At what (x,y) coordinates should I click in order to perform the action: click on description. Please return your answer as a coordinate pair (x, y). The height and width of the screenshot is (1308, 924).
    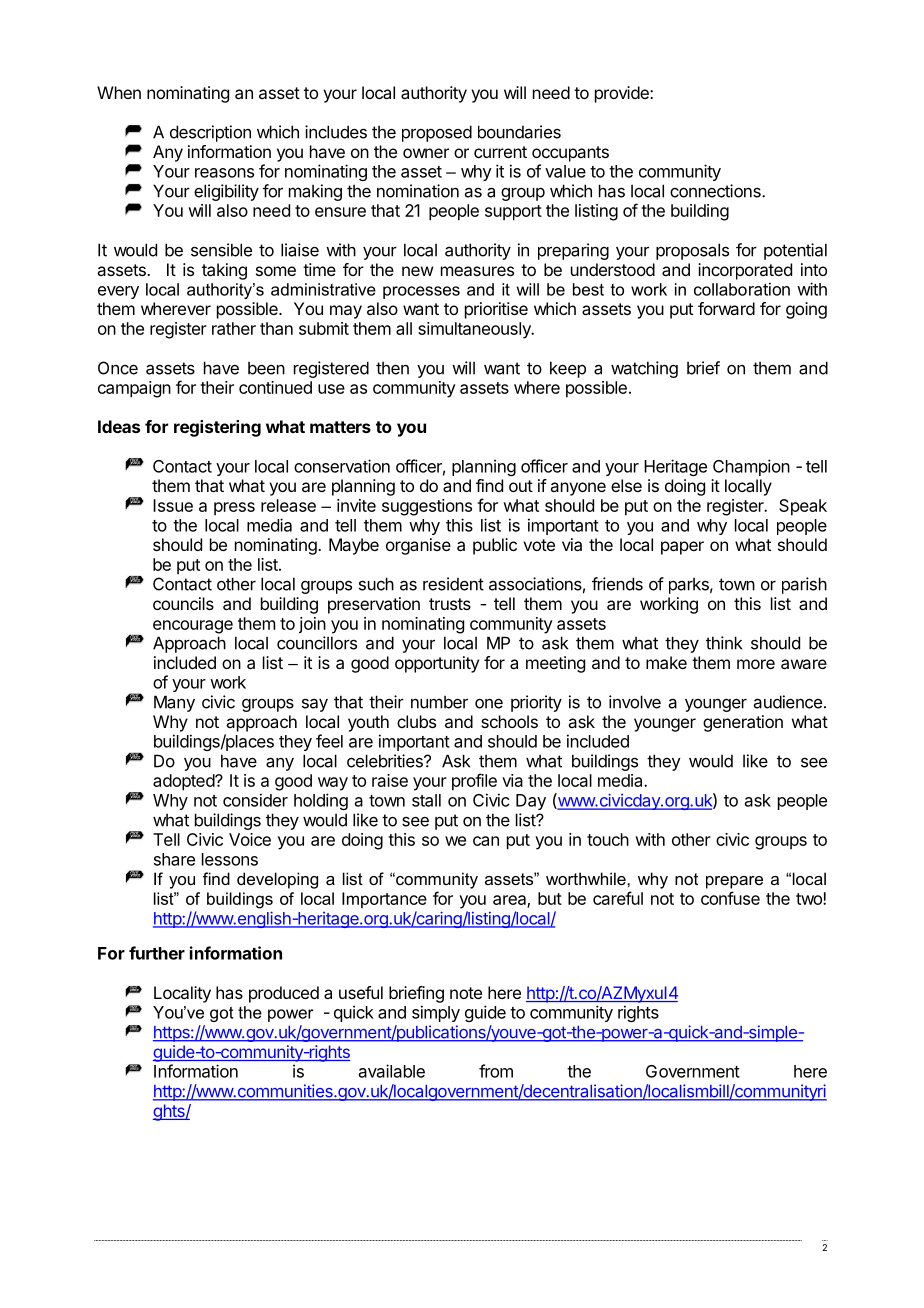
    Looking at the image, I should click on (210, 133).
